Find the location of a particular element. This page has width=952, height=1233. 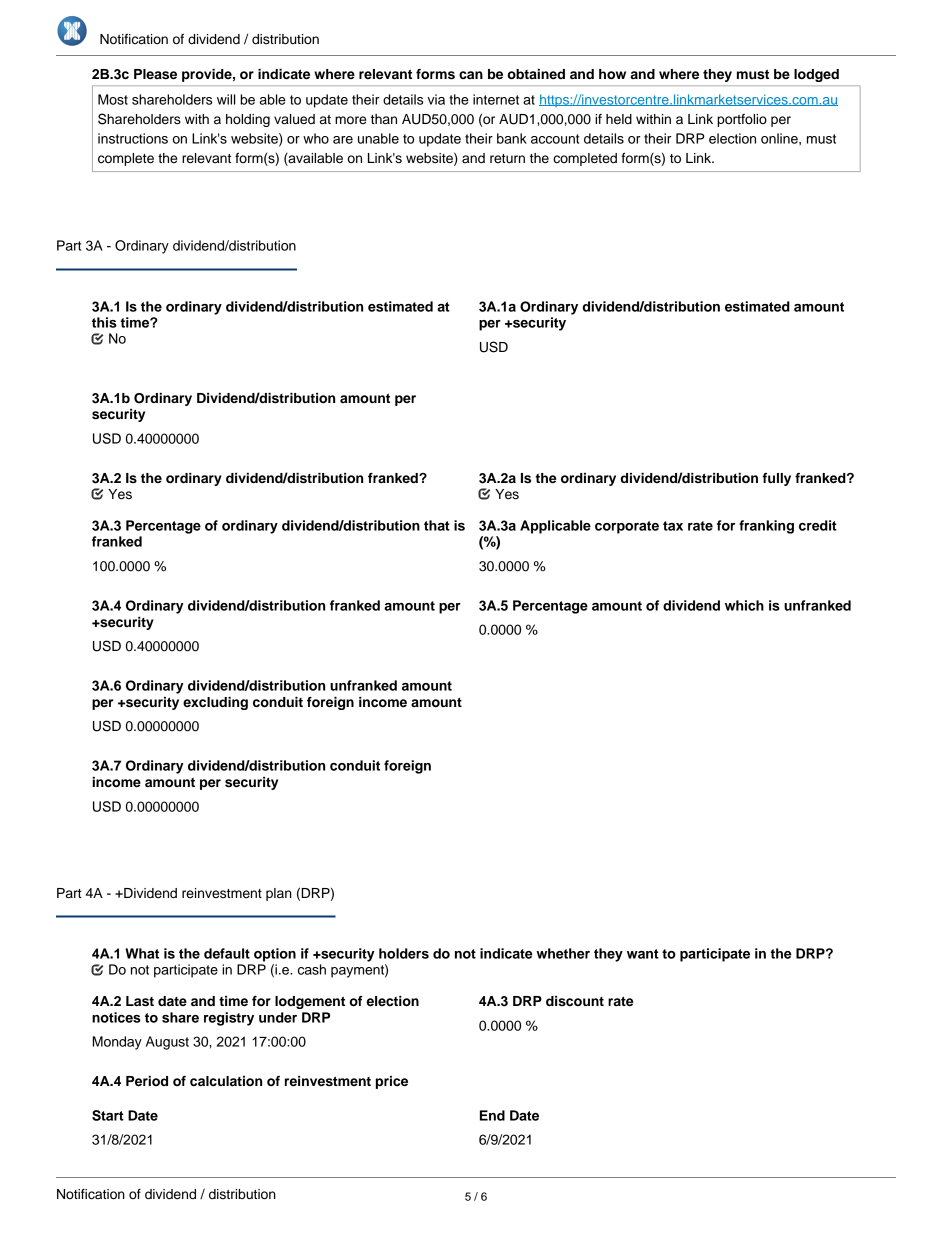

portfolio is located at coordinates (742, 120).
